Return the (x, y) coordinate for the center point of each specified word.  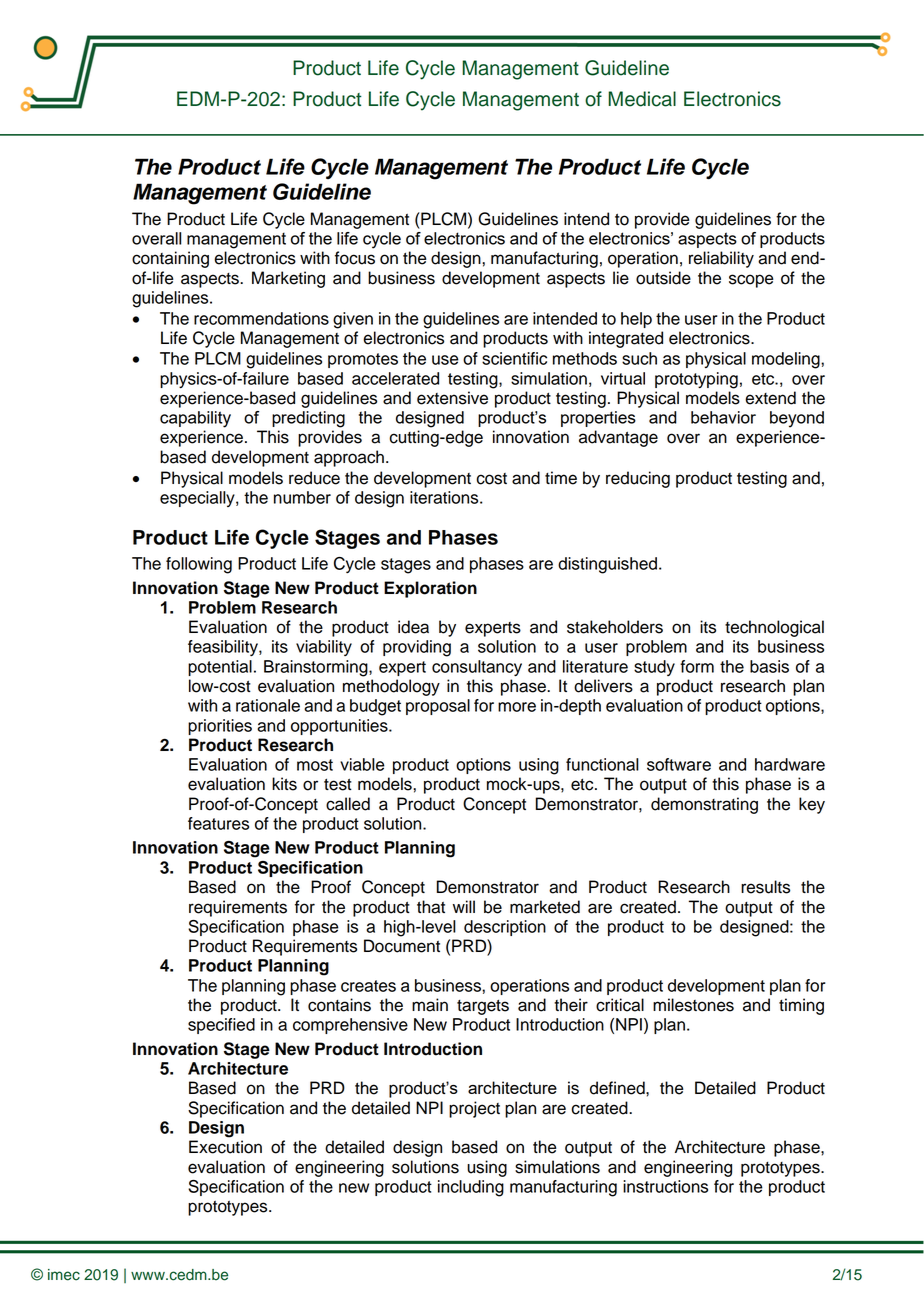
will (464, 906)
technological (774, 628)
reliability (721, 259)
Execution (225, 1147)
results (765, 887)
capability (195, 419)
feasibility (224, 648)
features (218, 823)
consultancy (477, 668)
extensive (452, 398)
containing (170, 259)
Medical (642, 99)
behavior (723, 417)
